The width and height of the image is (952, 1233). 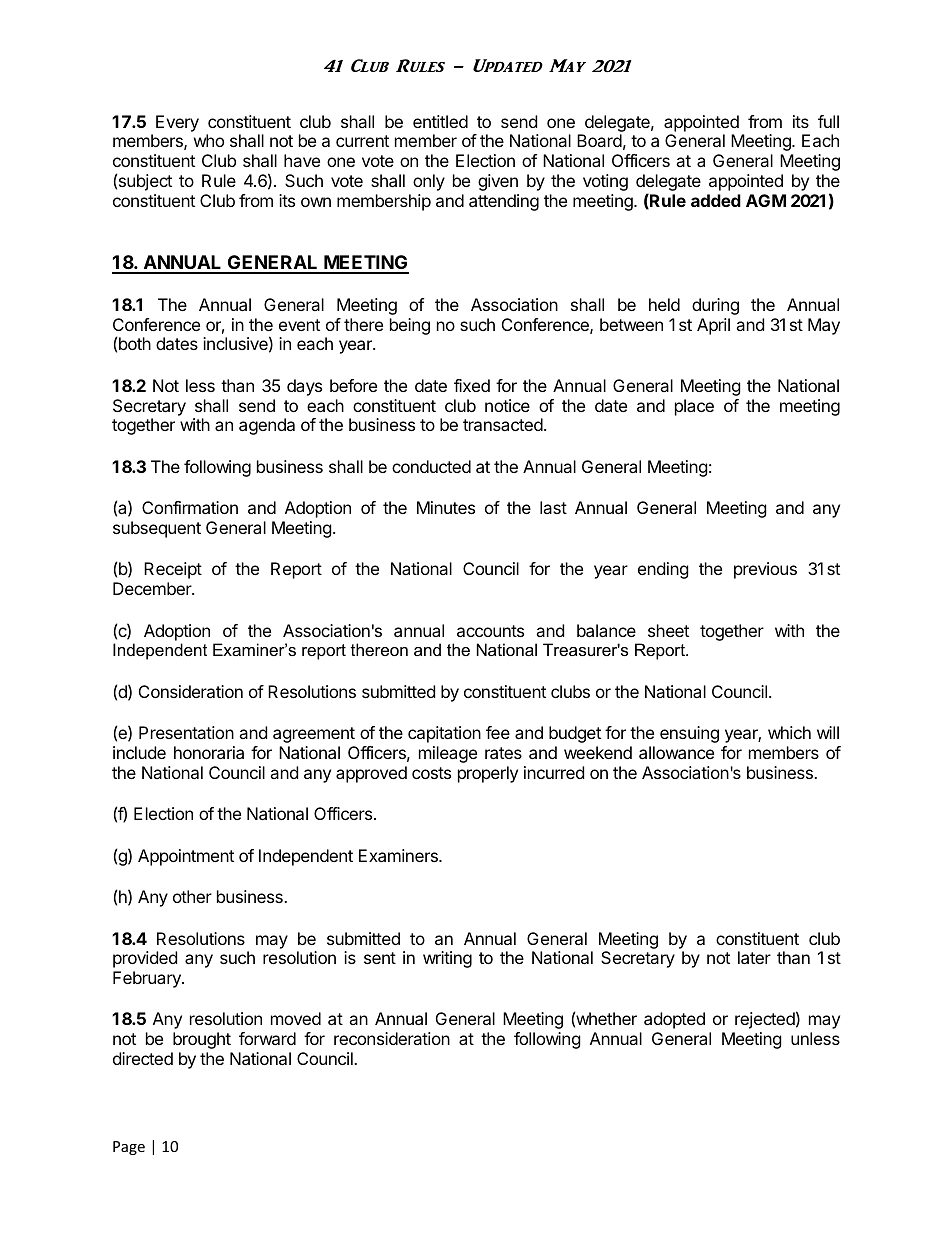 I want to click on Confirmation, so click(x=190, y=507).
